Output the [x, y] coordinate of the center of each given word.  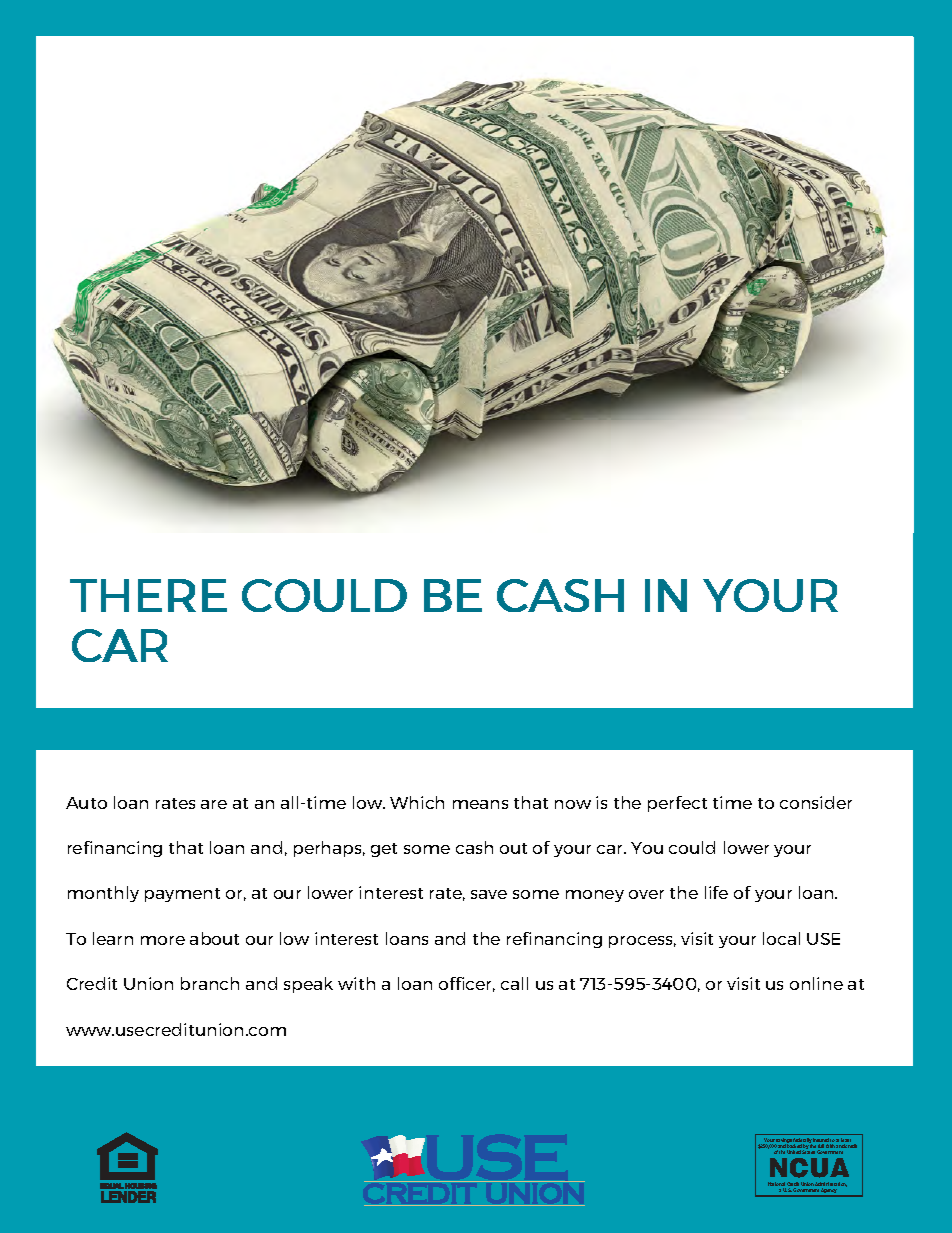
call [514, 983]
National [777, 1185]
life [716, 892]
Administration [831, 1185]
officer [467, 984]
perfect [677, 804]
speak [308, 985]
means [480, 804]
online [816, 983]
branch [210, 983]
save [489, 894]
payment [182, 895]
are [214, 804]
